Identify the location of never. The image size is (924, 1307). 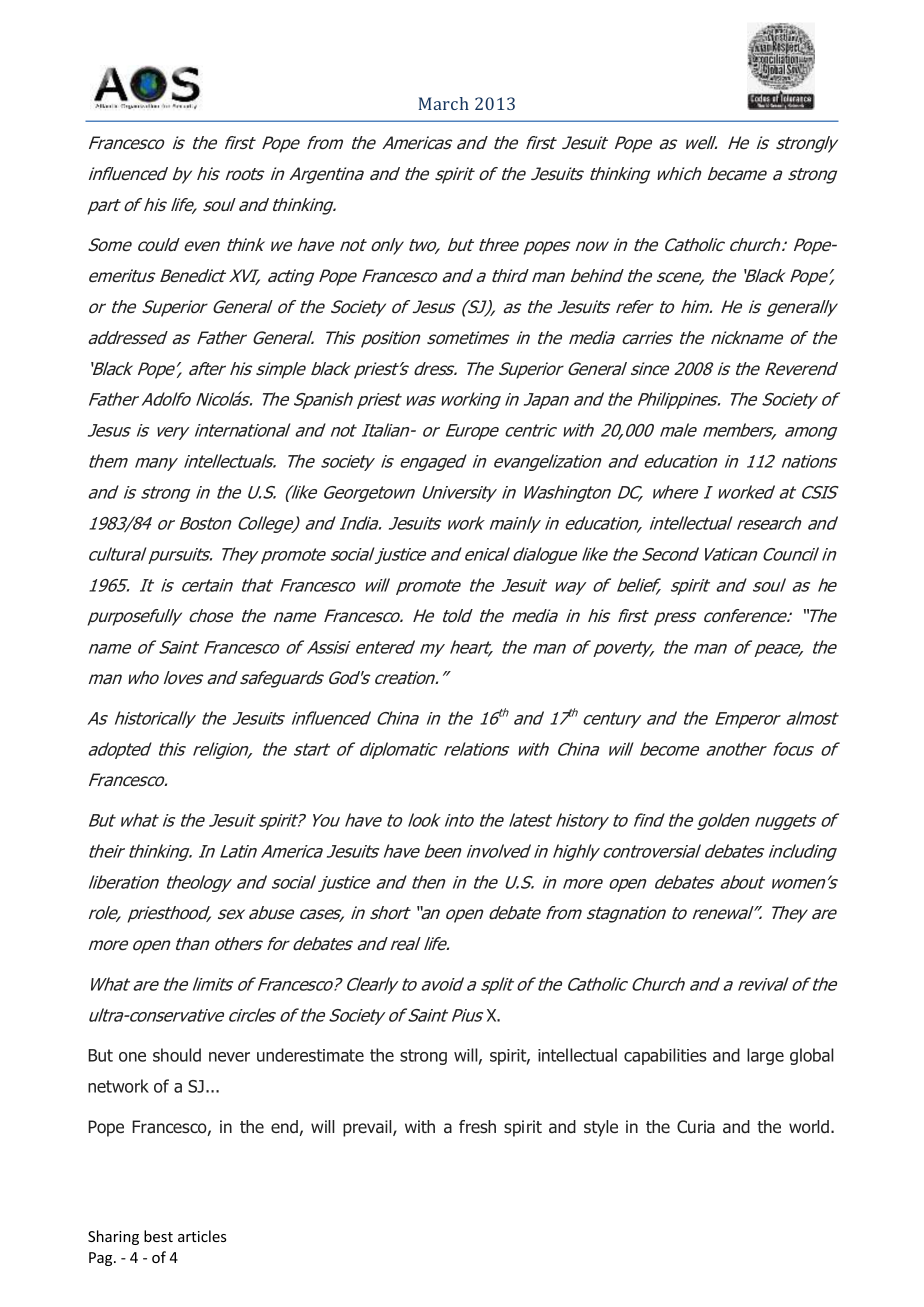
(229, 1057).
